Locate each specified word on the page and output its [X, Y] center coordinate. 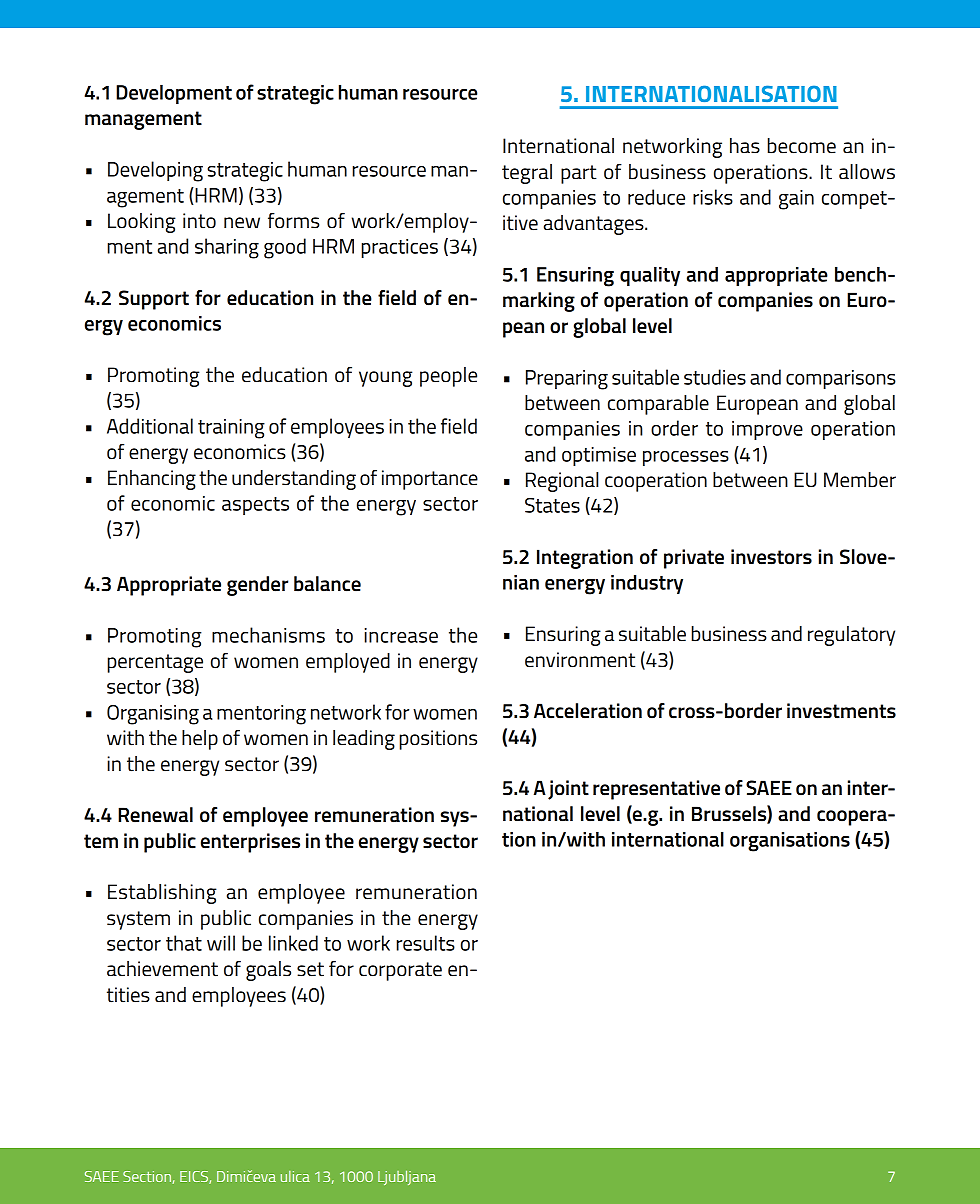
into [199, 221]
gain [796, 200]
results [426, 943]
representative [656, 790]
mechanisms [268, 635]
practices [400, 248]
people [448, 377]
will [221, 943]
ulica [295, 1176]
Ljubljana [407, 1178]
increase [401, 635]
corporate [400, 971]
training [231, 429]
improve [767, 430]
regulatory [851, 636]
